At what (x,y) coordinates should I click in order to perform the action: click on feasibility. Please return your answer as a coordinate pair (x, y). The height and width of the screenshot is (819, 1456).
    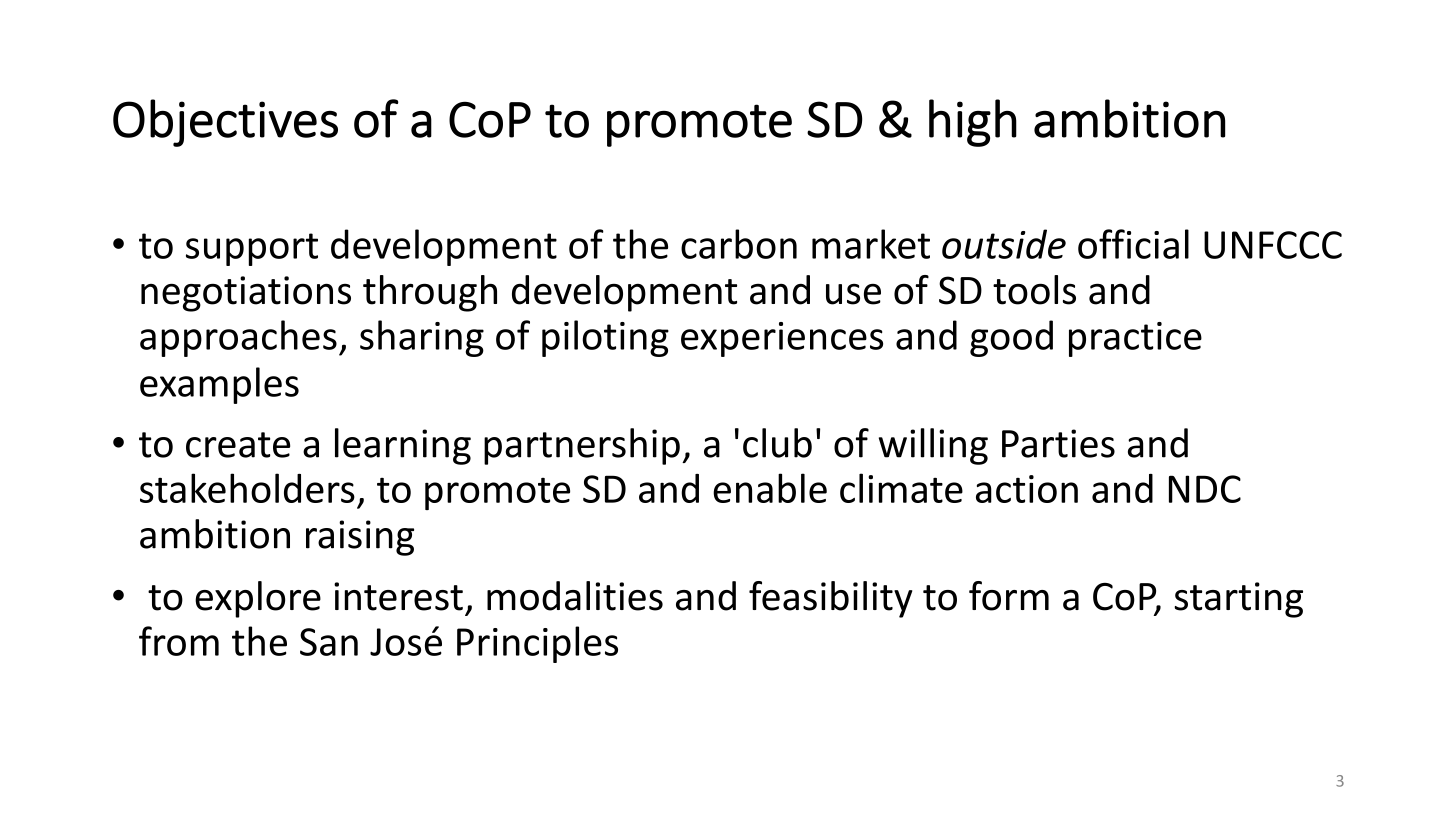
    Looking at the image, I should click on (830, 599).
